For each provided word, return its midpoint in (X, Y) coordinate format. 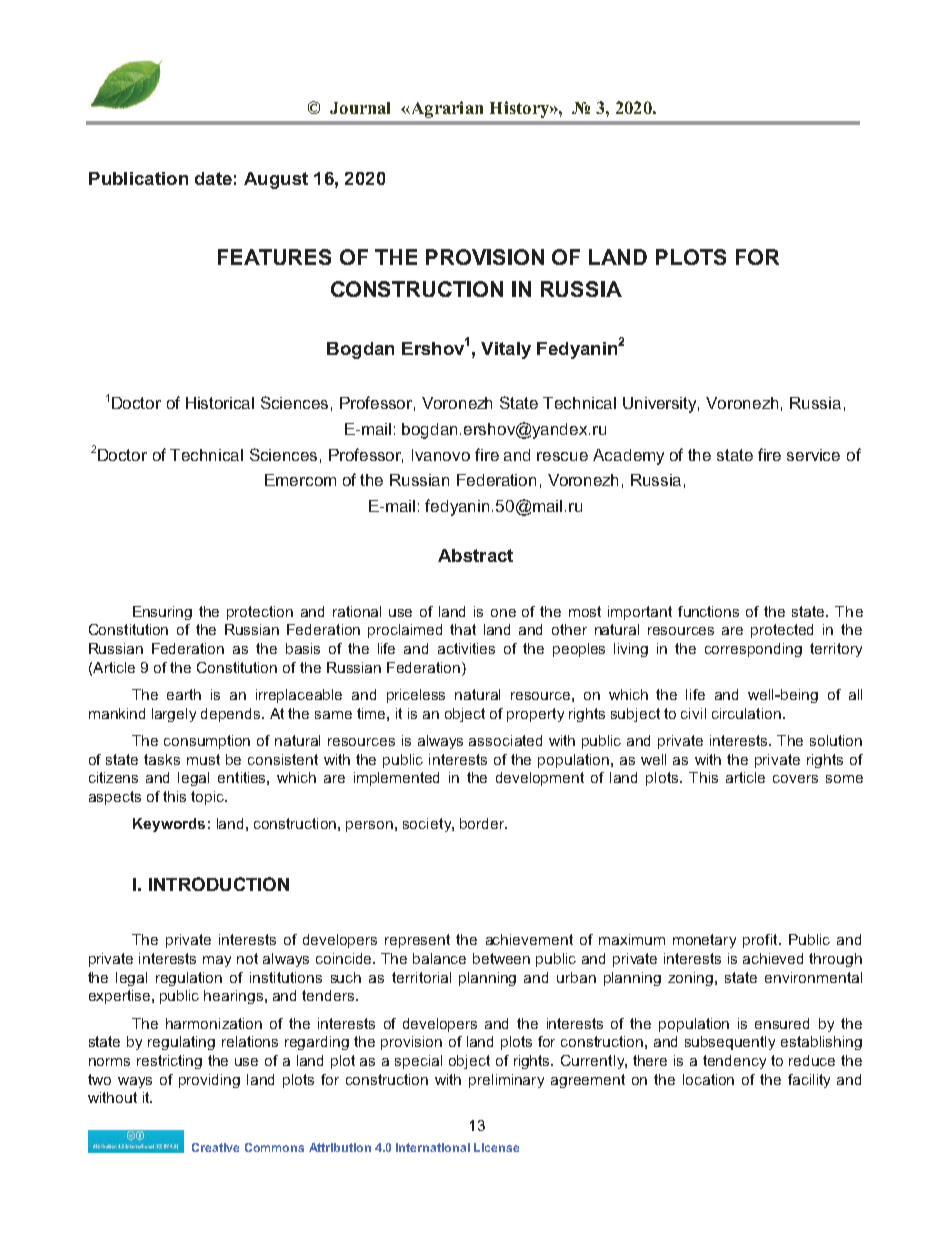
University (661, 405)
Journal (360, 108)
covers (795, 779)
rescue (562, 456)
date (213, 178)
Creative (215, 1147)
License (496, 1147)
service (813, 455)
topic (209, 798)
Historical (220, 403)
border (483, 823)
